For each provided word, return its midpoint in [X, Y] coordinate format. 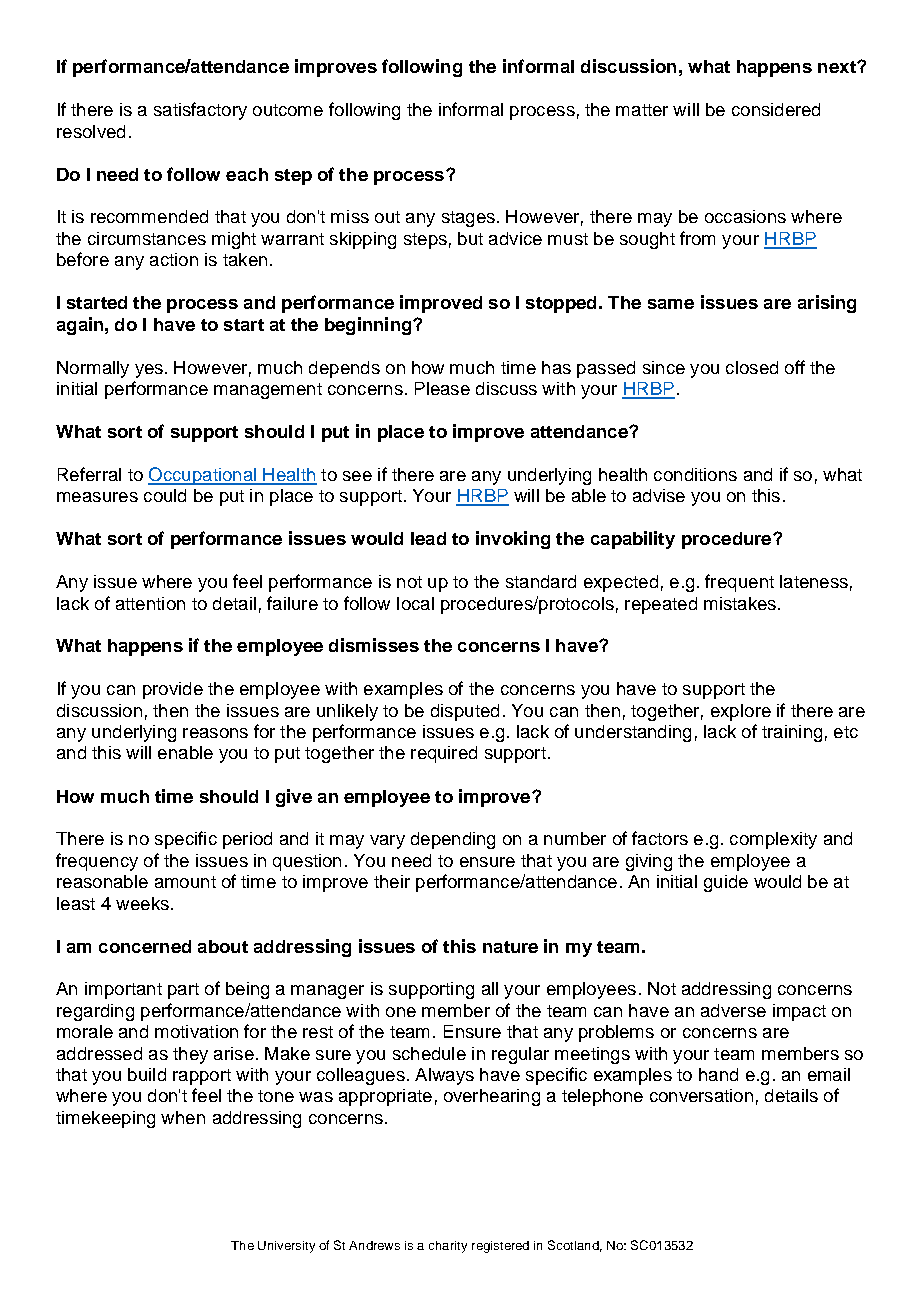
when [183, 1117]
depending [453, 840]
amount [185, 882]
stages [468, 219]
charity [448, 1247]
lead [428, 538]
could [165, 495]
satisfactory [200, 111]
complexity [773, 840]
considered [776, 109]
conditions [695, 474]
